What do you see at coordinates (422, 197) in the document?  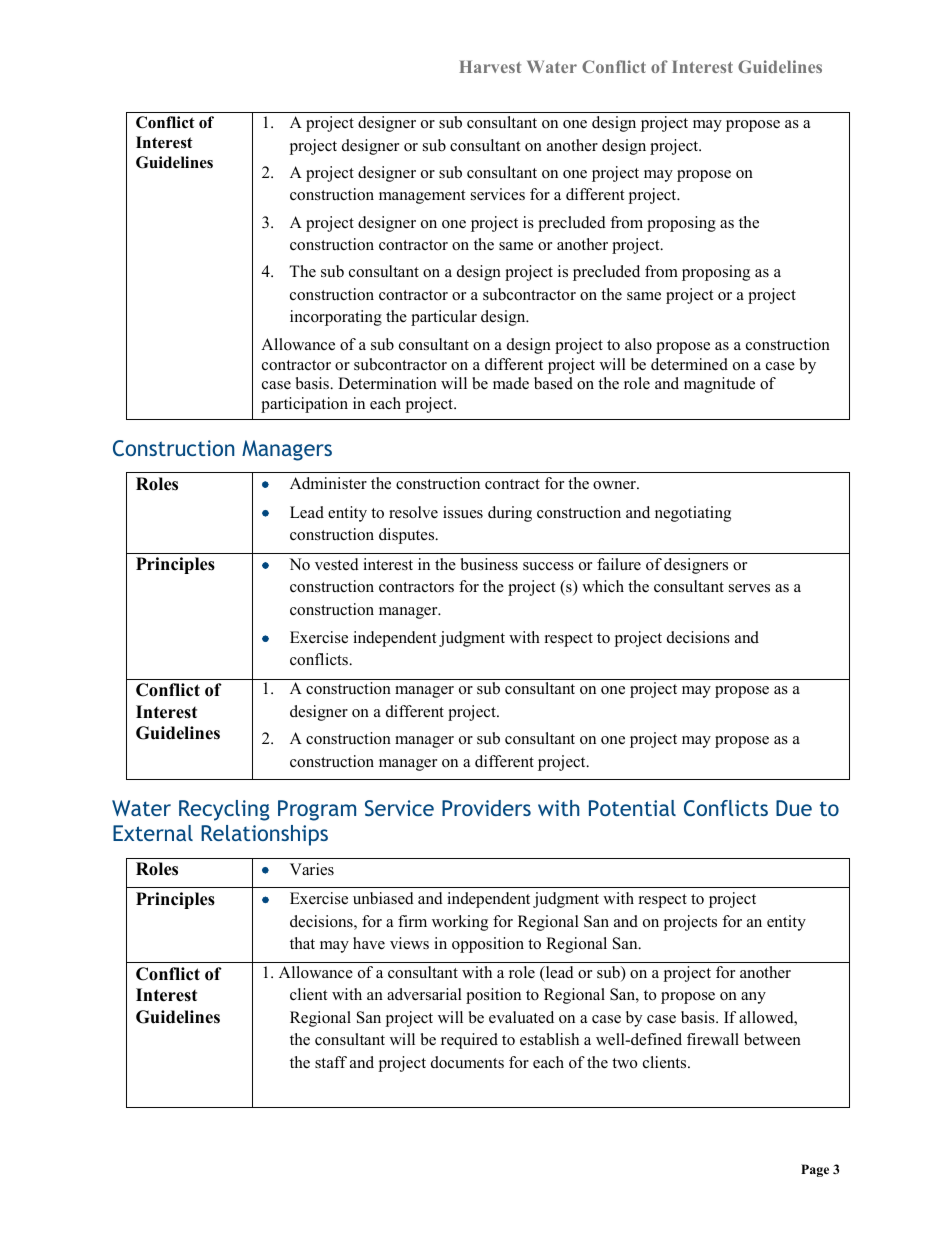 I see `management` at bounding box center [422, 197].
